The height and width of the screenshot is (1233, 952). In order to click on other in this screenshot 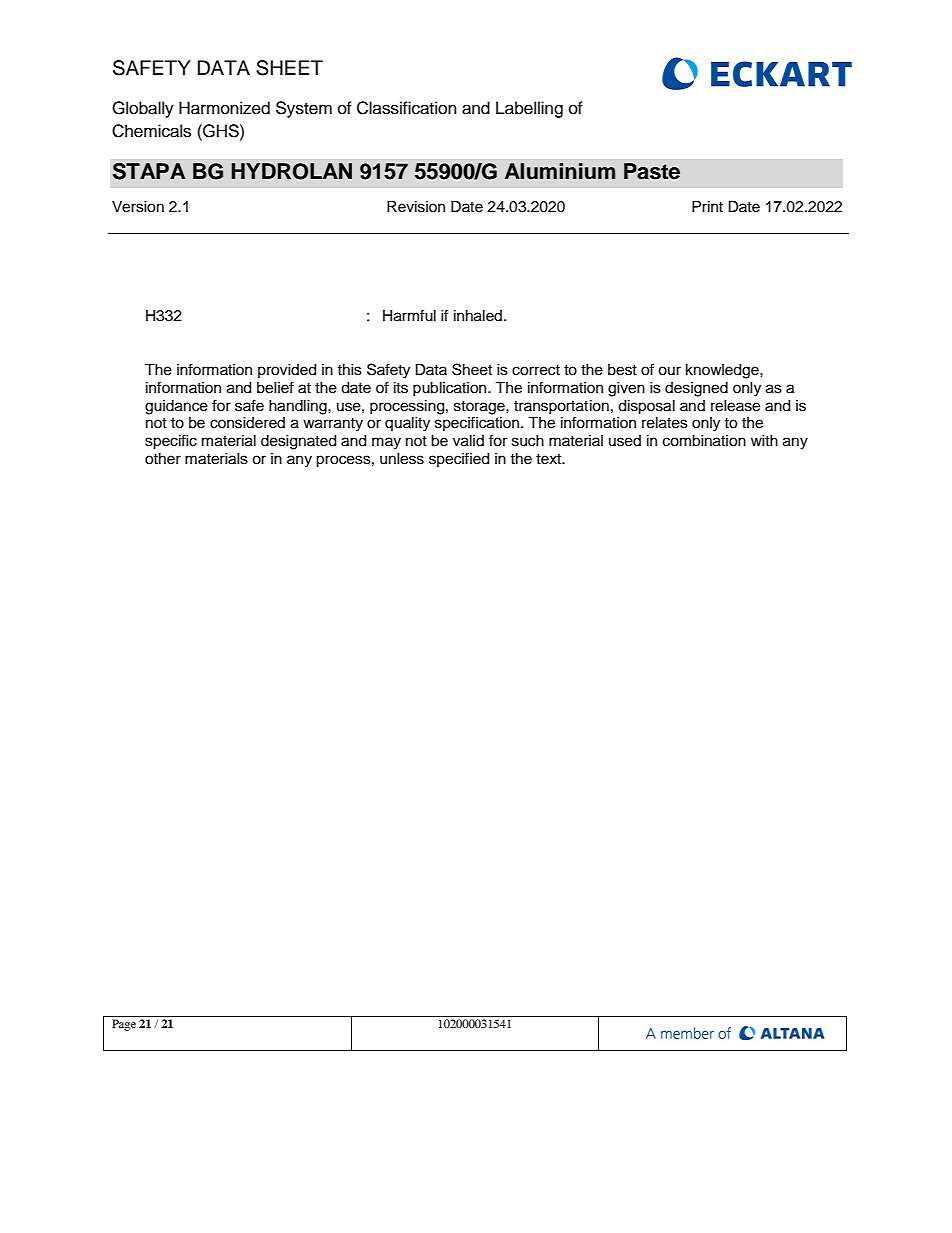, I will do `click(163, 459)`.
